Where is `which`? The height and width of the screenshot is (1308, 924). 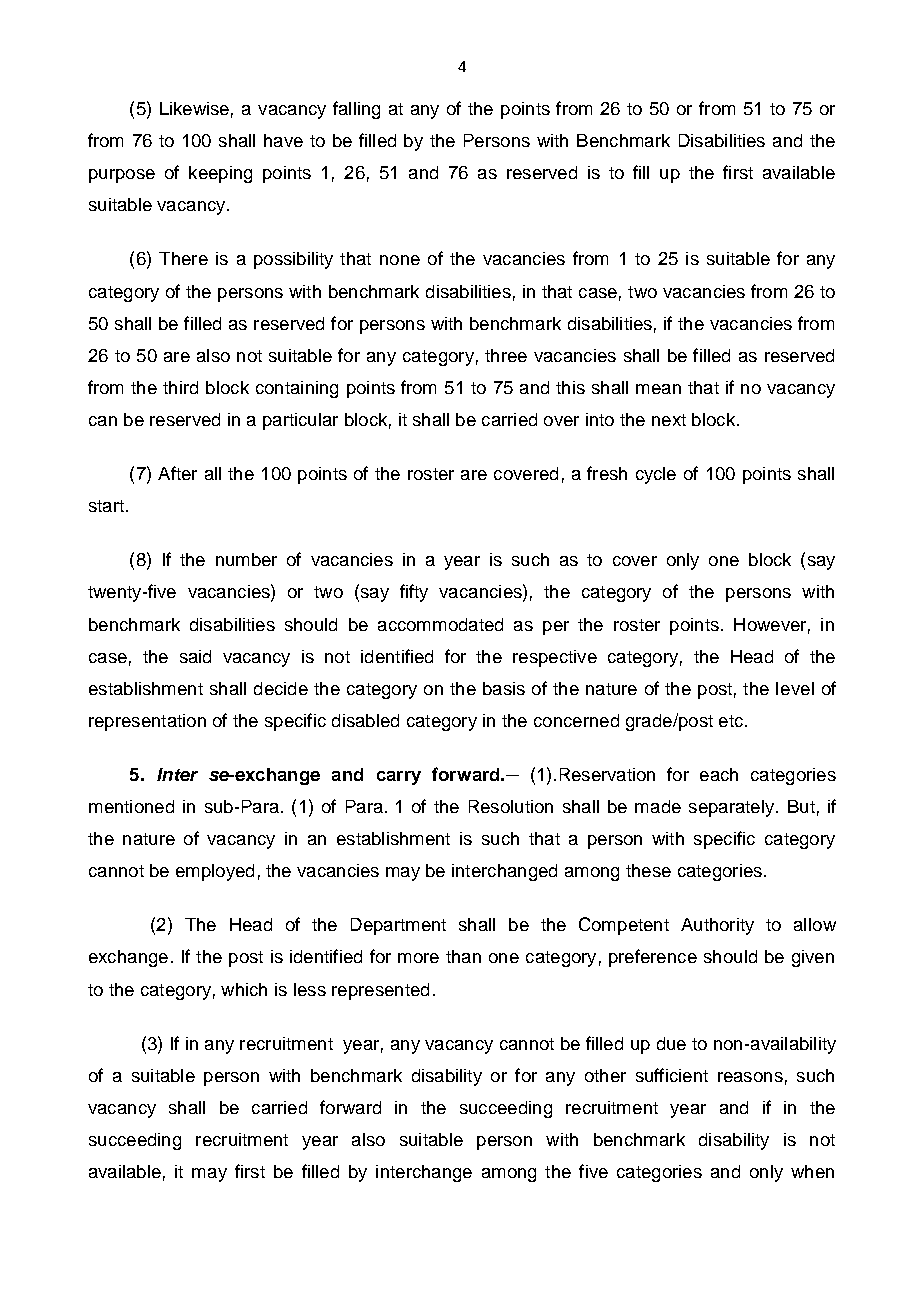 which is located at coordinates (244, 989).
